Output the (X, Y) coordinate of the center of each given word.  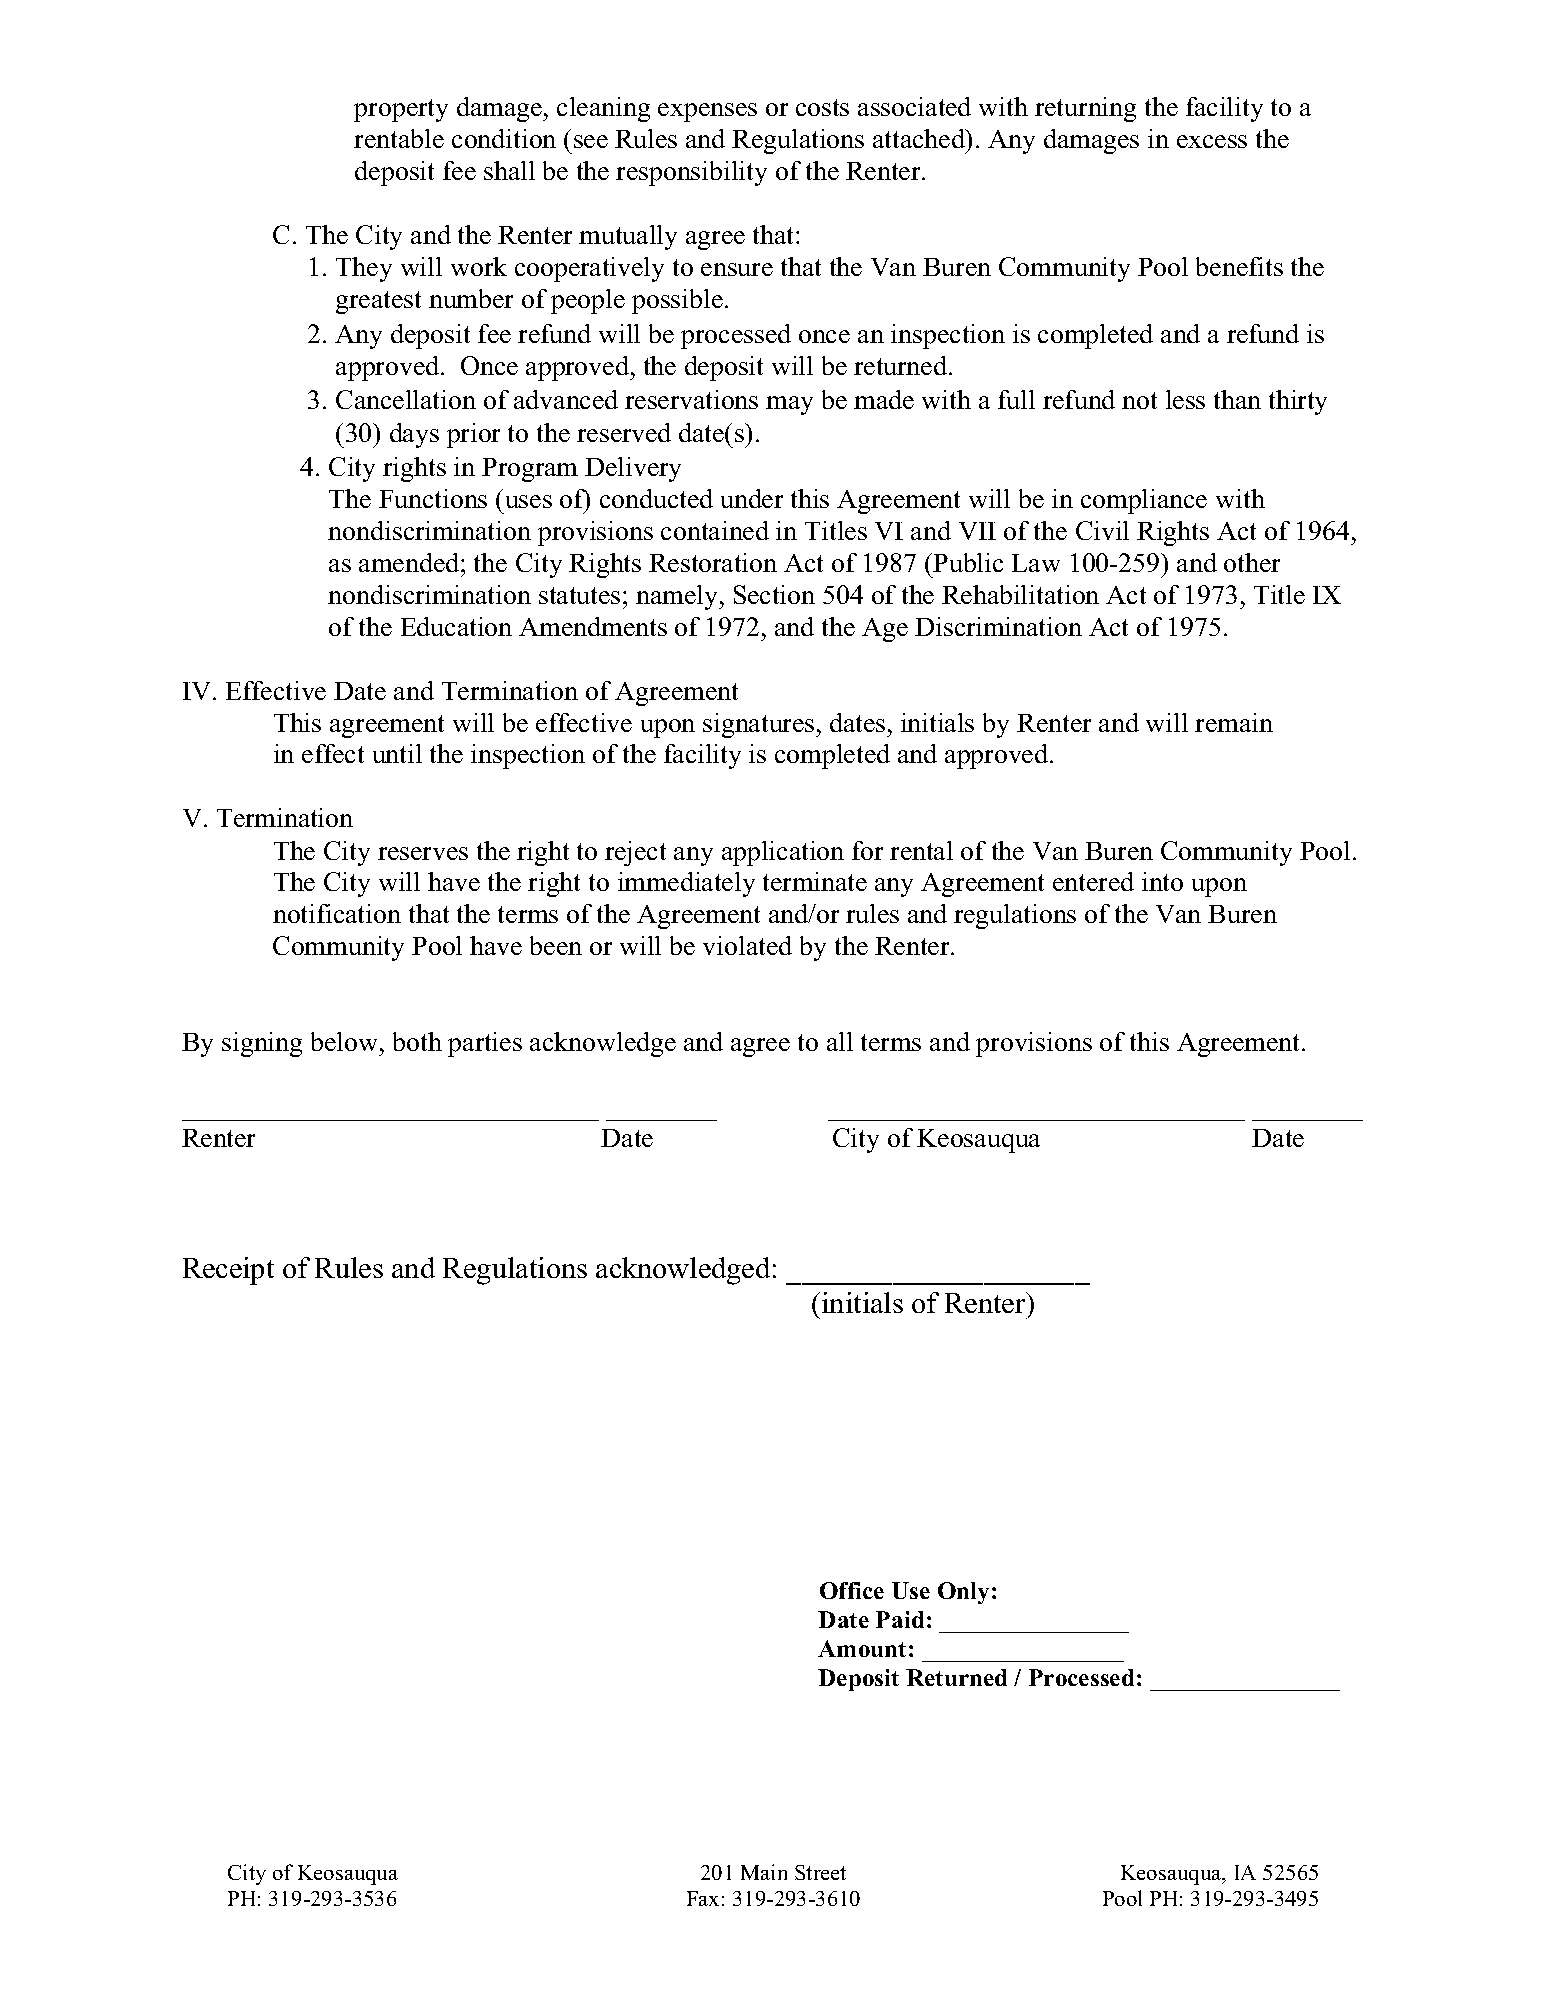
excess (1212, 141)
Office (852, 1590)
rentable (399, 138)
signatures (760, 725)
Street (820, 1872)
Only (963, 1593)
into (1162, 881)
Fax (703, 1898)
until (397, 753)
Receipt (228, 1271)
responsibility (691, 173)
